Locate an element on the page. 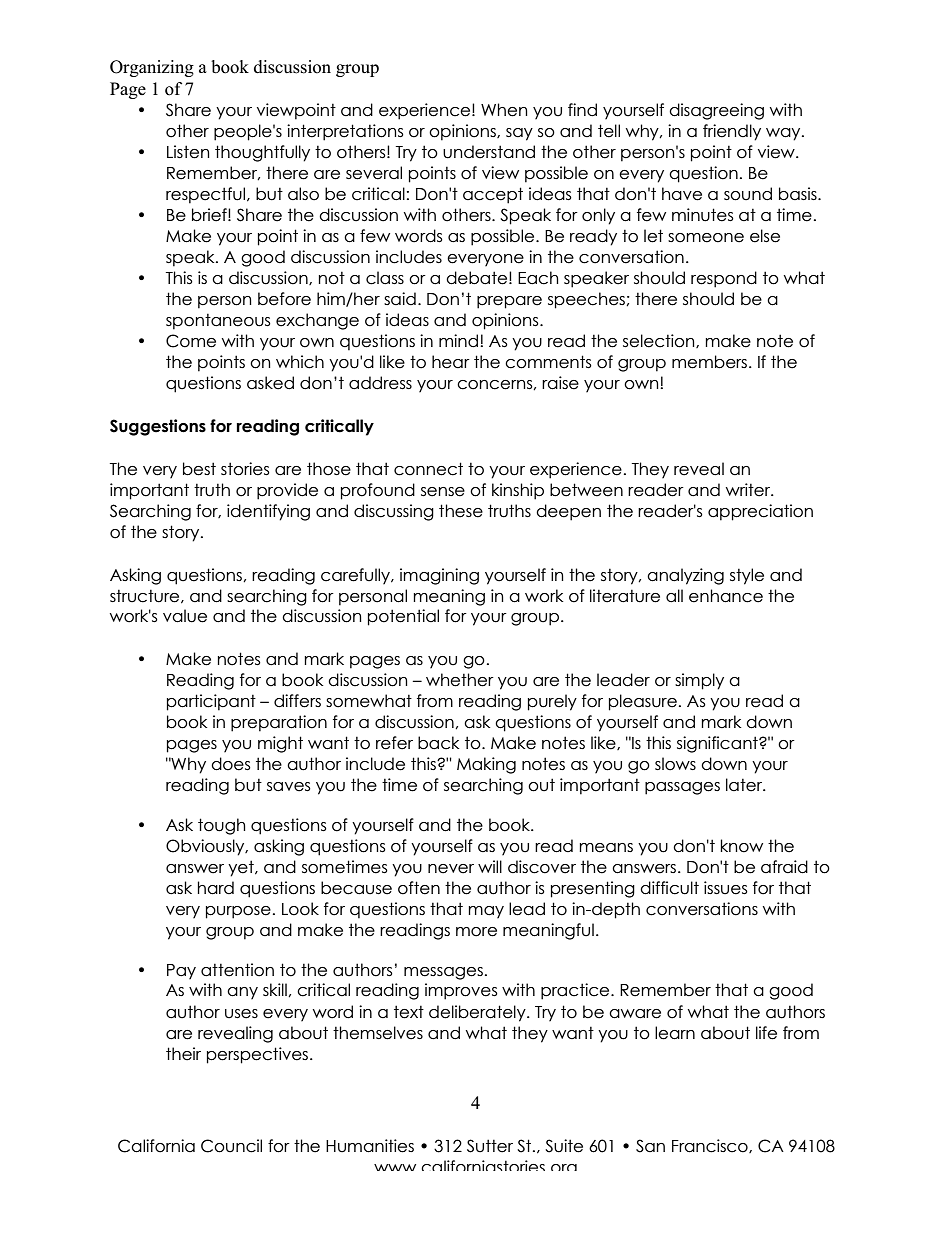 This image has height=1233, width=952. When is located at coordinates (504, 110).
